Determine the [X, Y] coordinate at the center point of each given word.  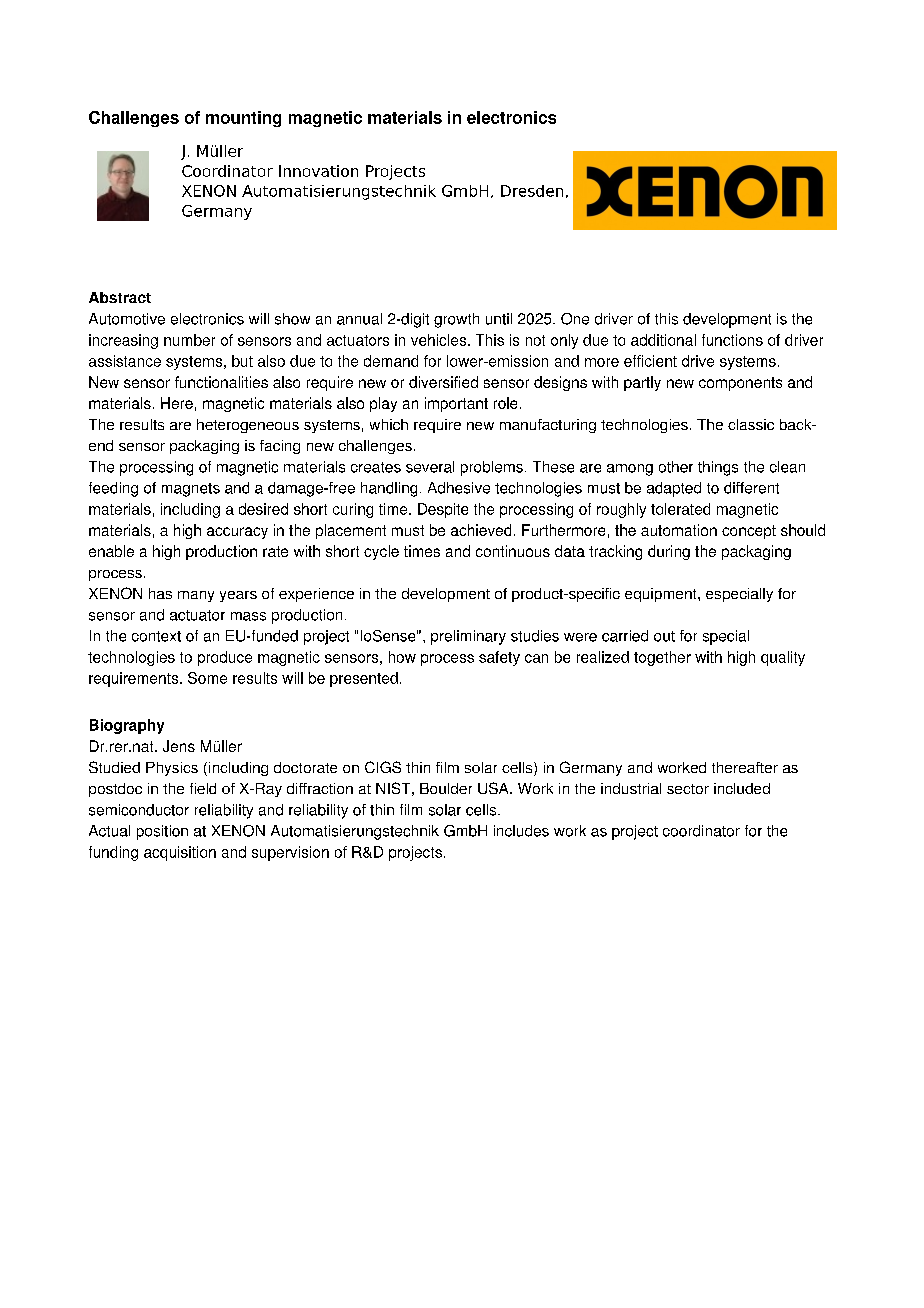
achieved [481, 530]
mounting [243, 119]
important [456, 404]
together [662, 658]
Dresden [532, 191]
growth [456, 320]
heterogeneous [248, 426]
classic [751, 424]
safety [499, 658]
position [162, 832]
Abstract [120, 297]
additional [663, 340]
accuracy [237, 533]
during [669, 552]
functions [732, 340]
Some [207, 678]
